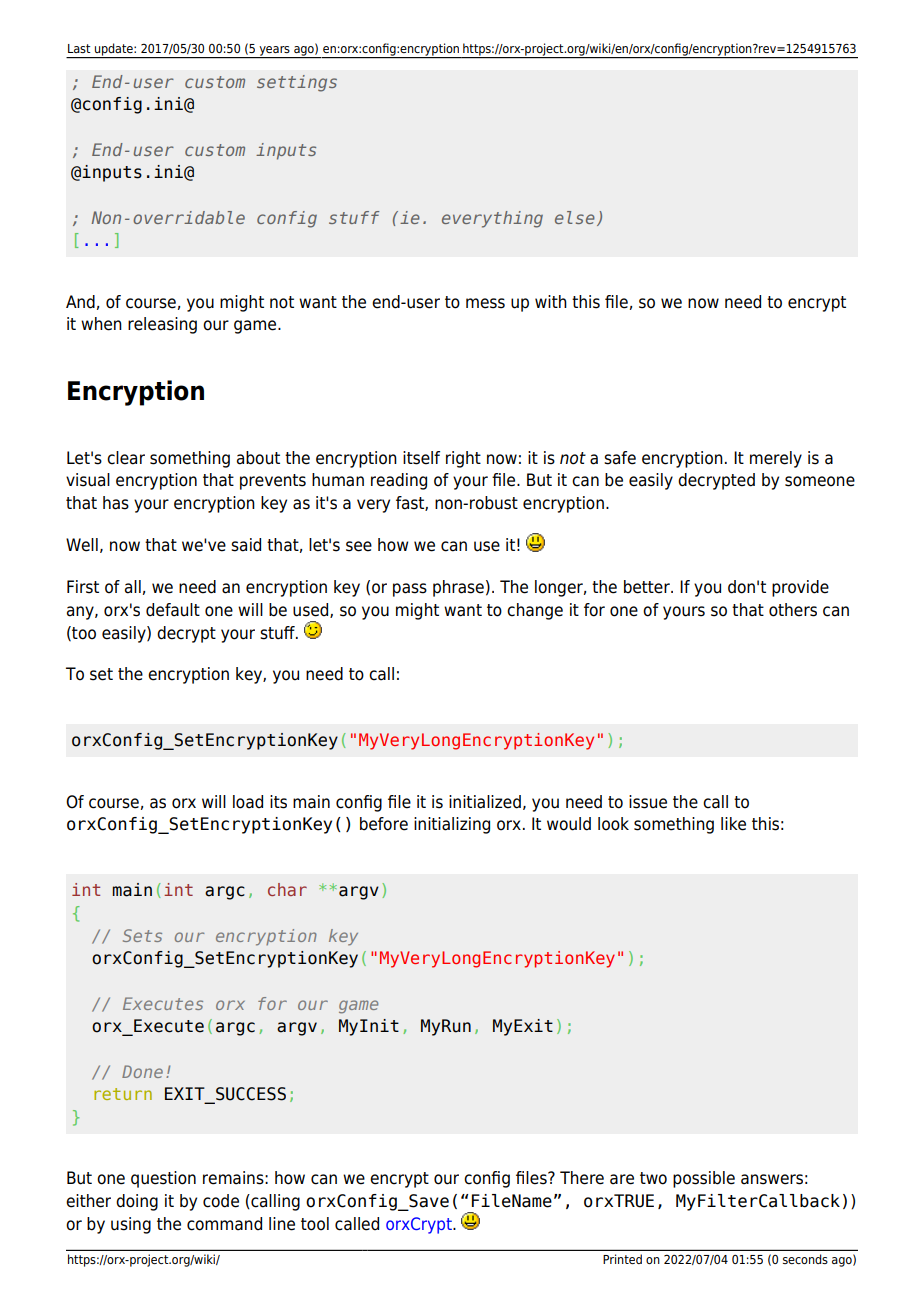 The image size is (924, 1308). I want to click on settings, so click(297, 83).
